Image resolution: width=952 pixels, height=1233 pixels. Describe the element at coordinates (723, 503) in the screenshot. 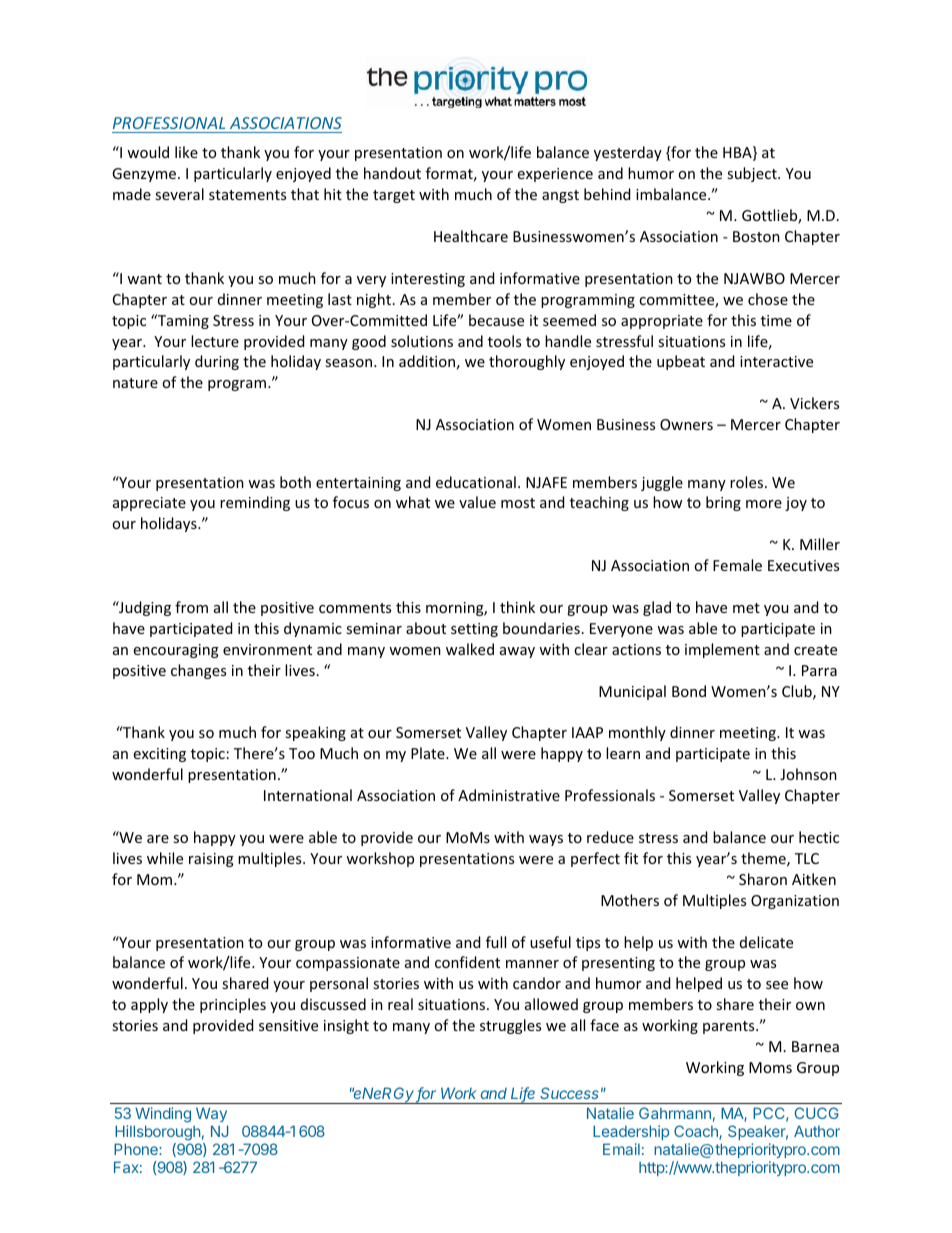

I see `bring` at that location.
